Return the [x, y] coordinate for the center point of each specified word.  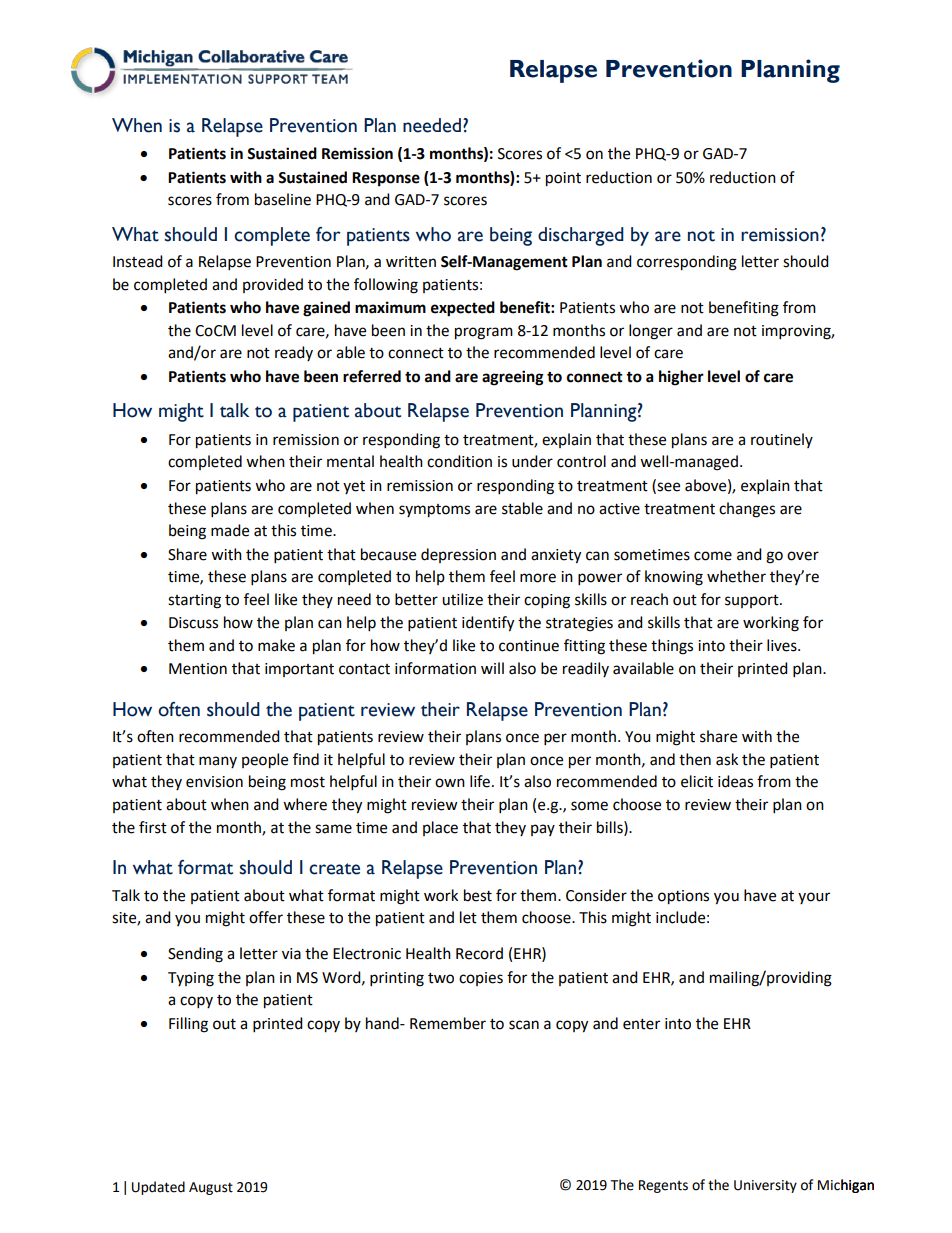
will [492, 668]
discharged [581, 236]
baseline [283, 199]
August [211, 1188]
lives [783, 645]
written [411, 262]
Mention [198, 669]
